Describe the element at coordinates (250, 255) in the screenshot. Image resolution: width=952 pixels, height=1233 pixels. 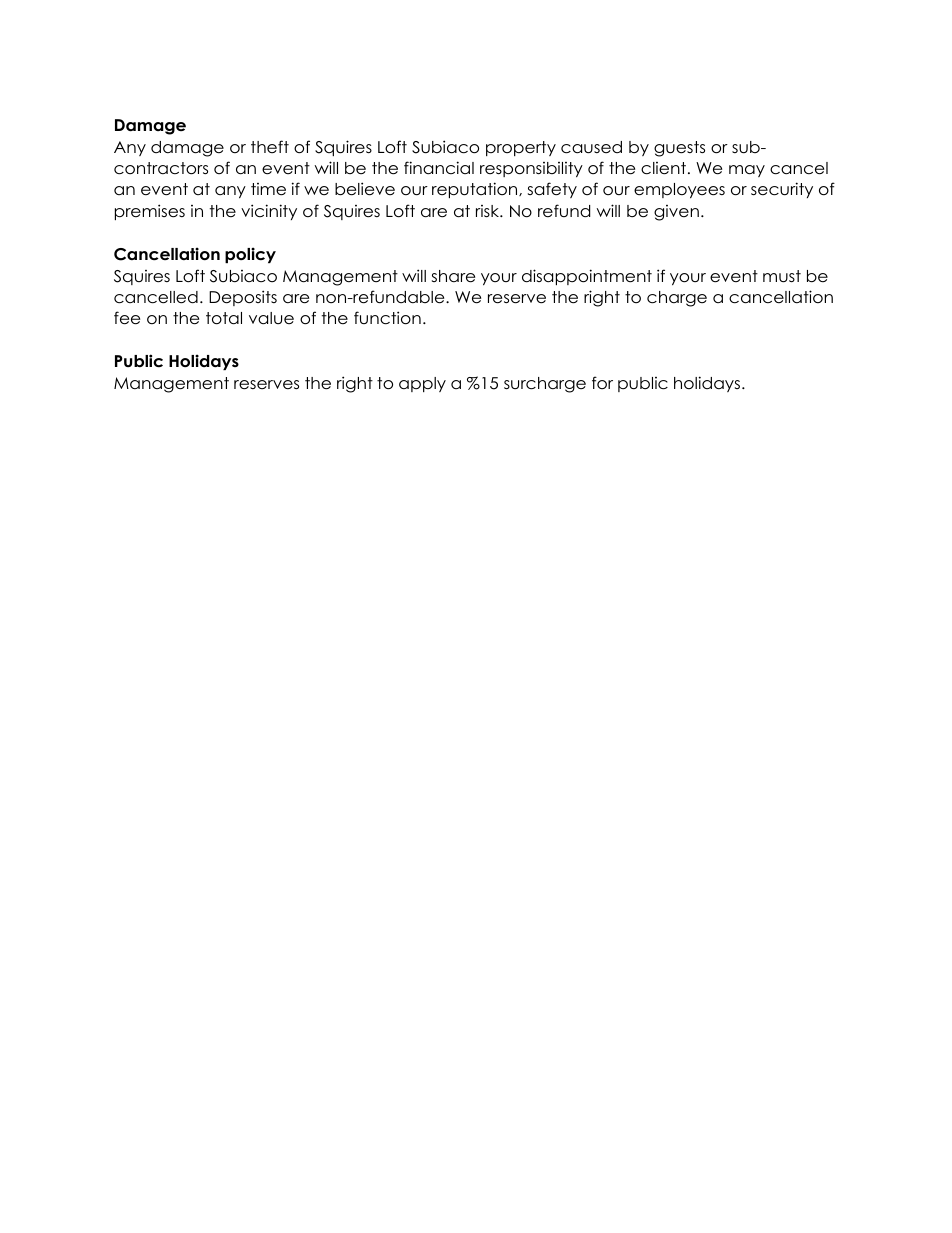
I see `policy` at that location.
